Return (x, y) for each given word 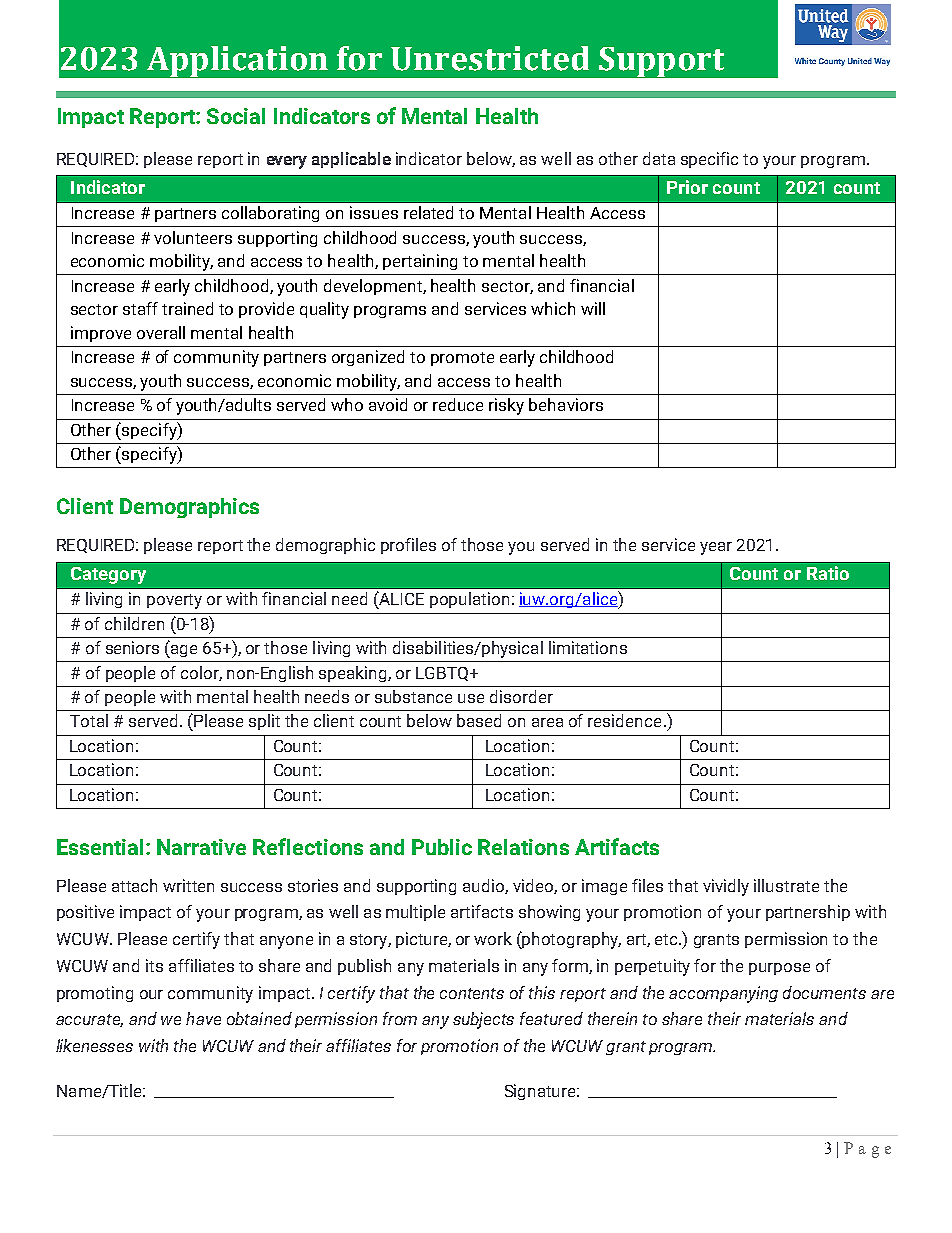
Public (442, 847)
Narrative (201, 847)
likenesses (94, 1045)
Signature (542, 1092)
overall (161, 332)
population (469, 600)
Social (236, 116)
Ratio (828, 573)
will (593, 308)
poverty (174, 601)
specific (709, 160)
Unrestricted (490, 58)
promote (462, 359)
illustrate (786, 885)
